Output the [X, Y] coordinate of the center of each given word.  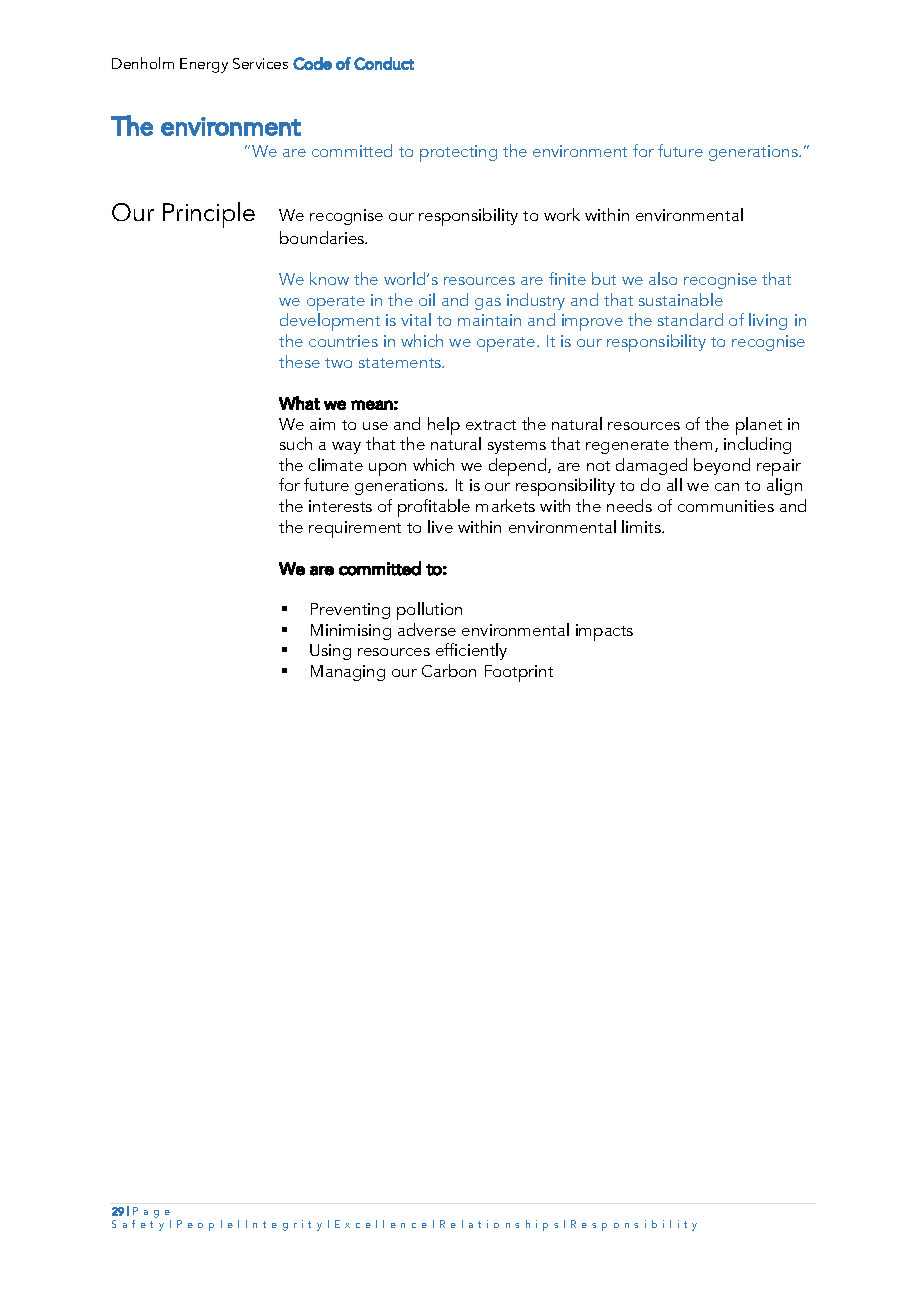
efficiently [471, 651]
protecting [458, 153]
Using [330, 652]
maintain [489, 320]
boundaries [323, 237]
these [299, 361]
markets [505, 505]
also [663, 278]
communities [726, 506]
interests [340, 506]
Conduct [384, 63]
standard [690, 319]
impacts [604, 632]
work [562, 214]
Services [260, 63]
